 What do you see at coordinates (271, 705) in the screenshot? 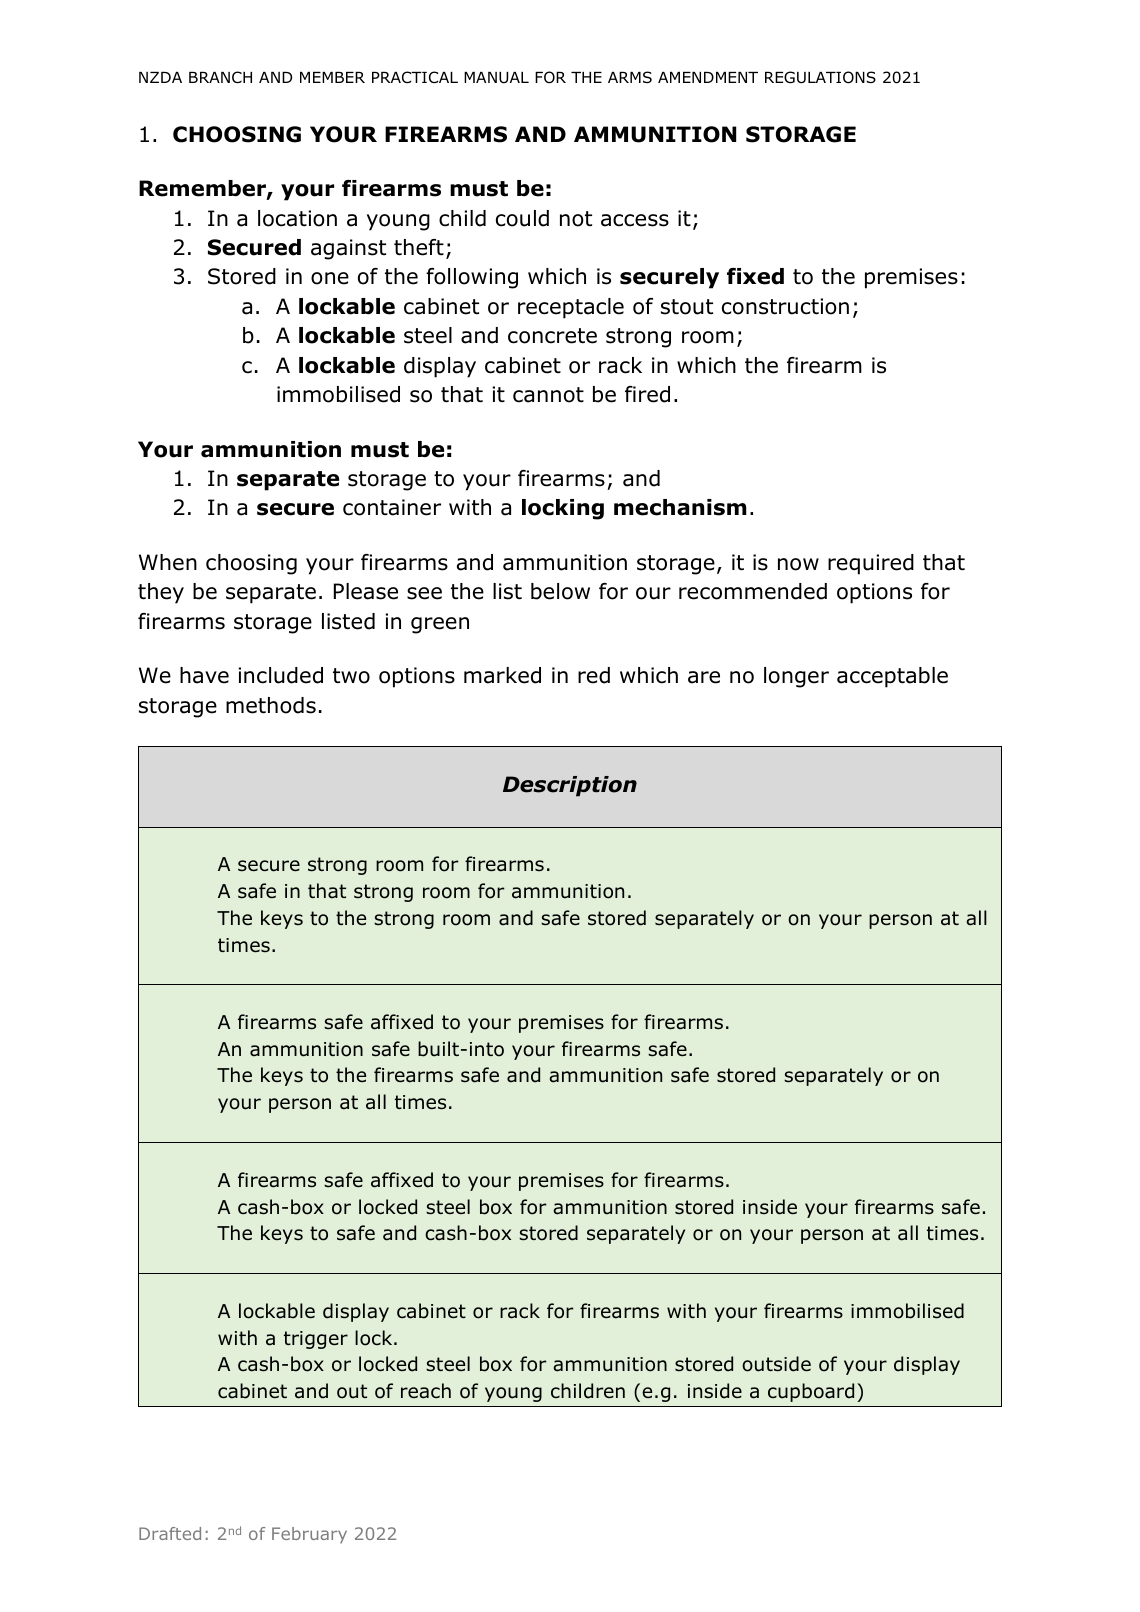
I see `methods` at bounding box center [271, 705].
